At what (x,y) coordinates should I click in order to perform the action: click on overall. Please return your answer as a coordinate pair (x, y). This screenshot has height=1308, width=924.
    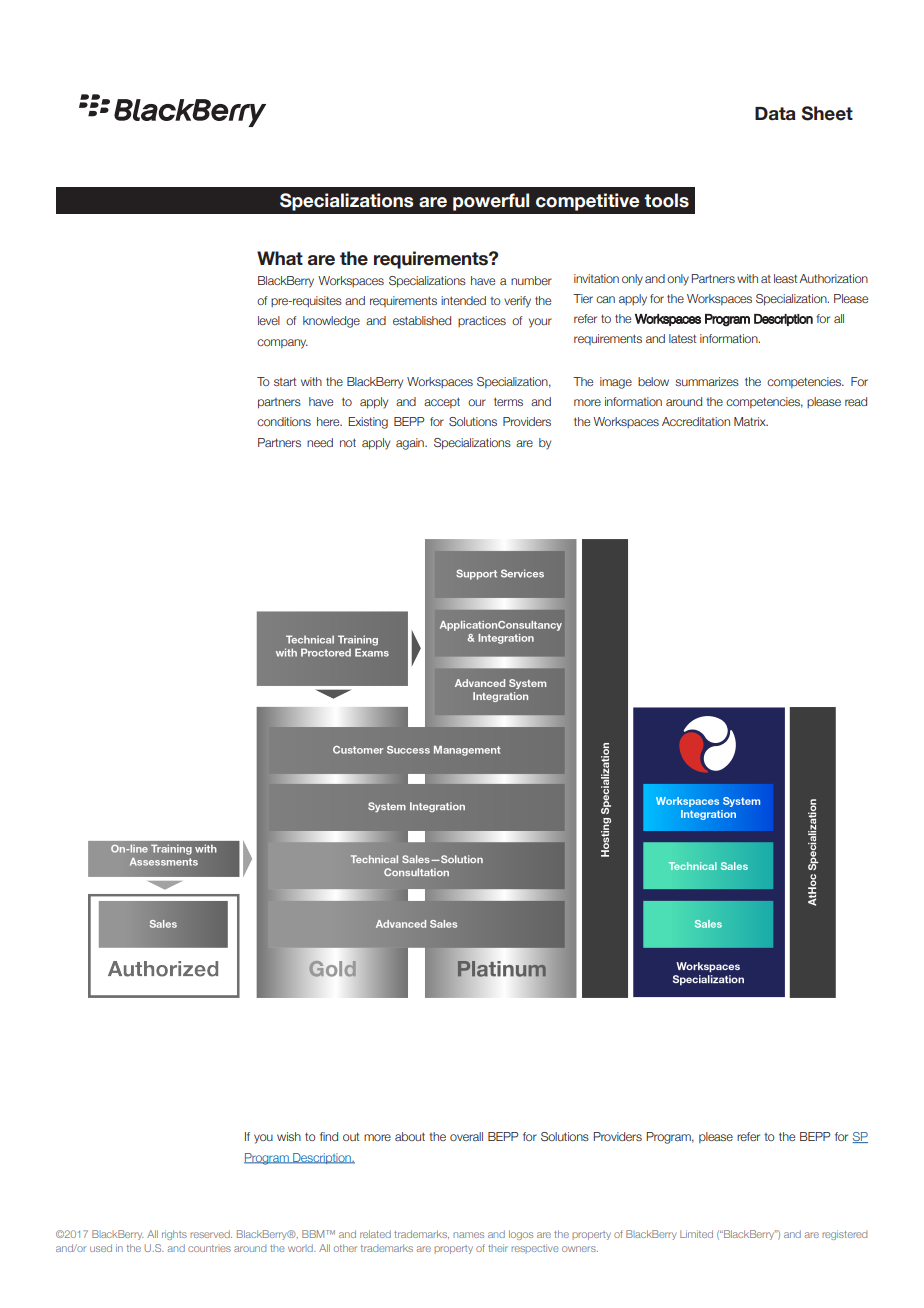
    Looking at the image, I should click on (466, 1136).
